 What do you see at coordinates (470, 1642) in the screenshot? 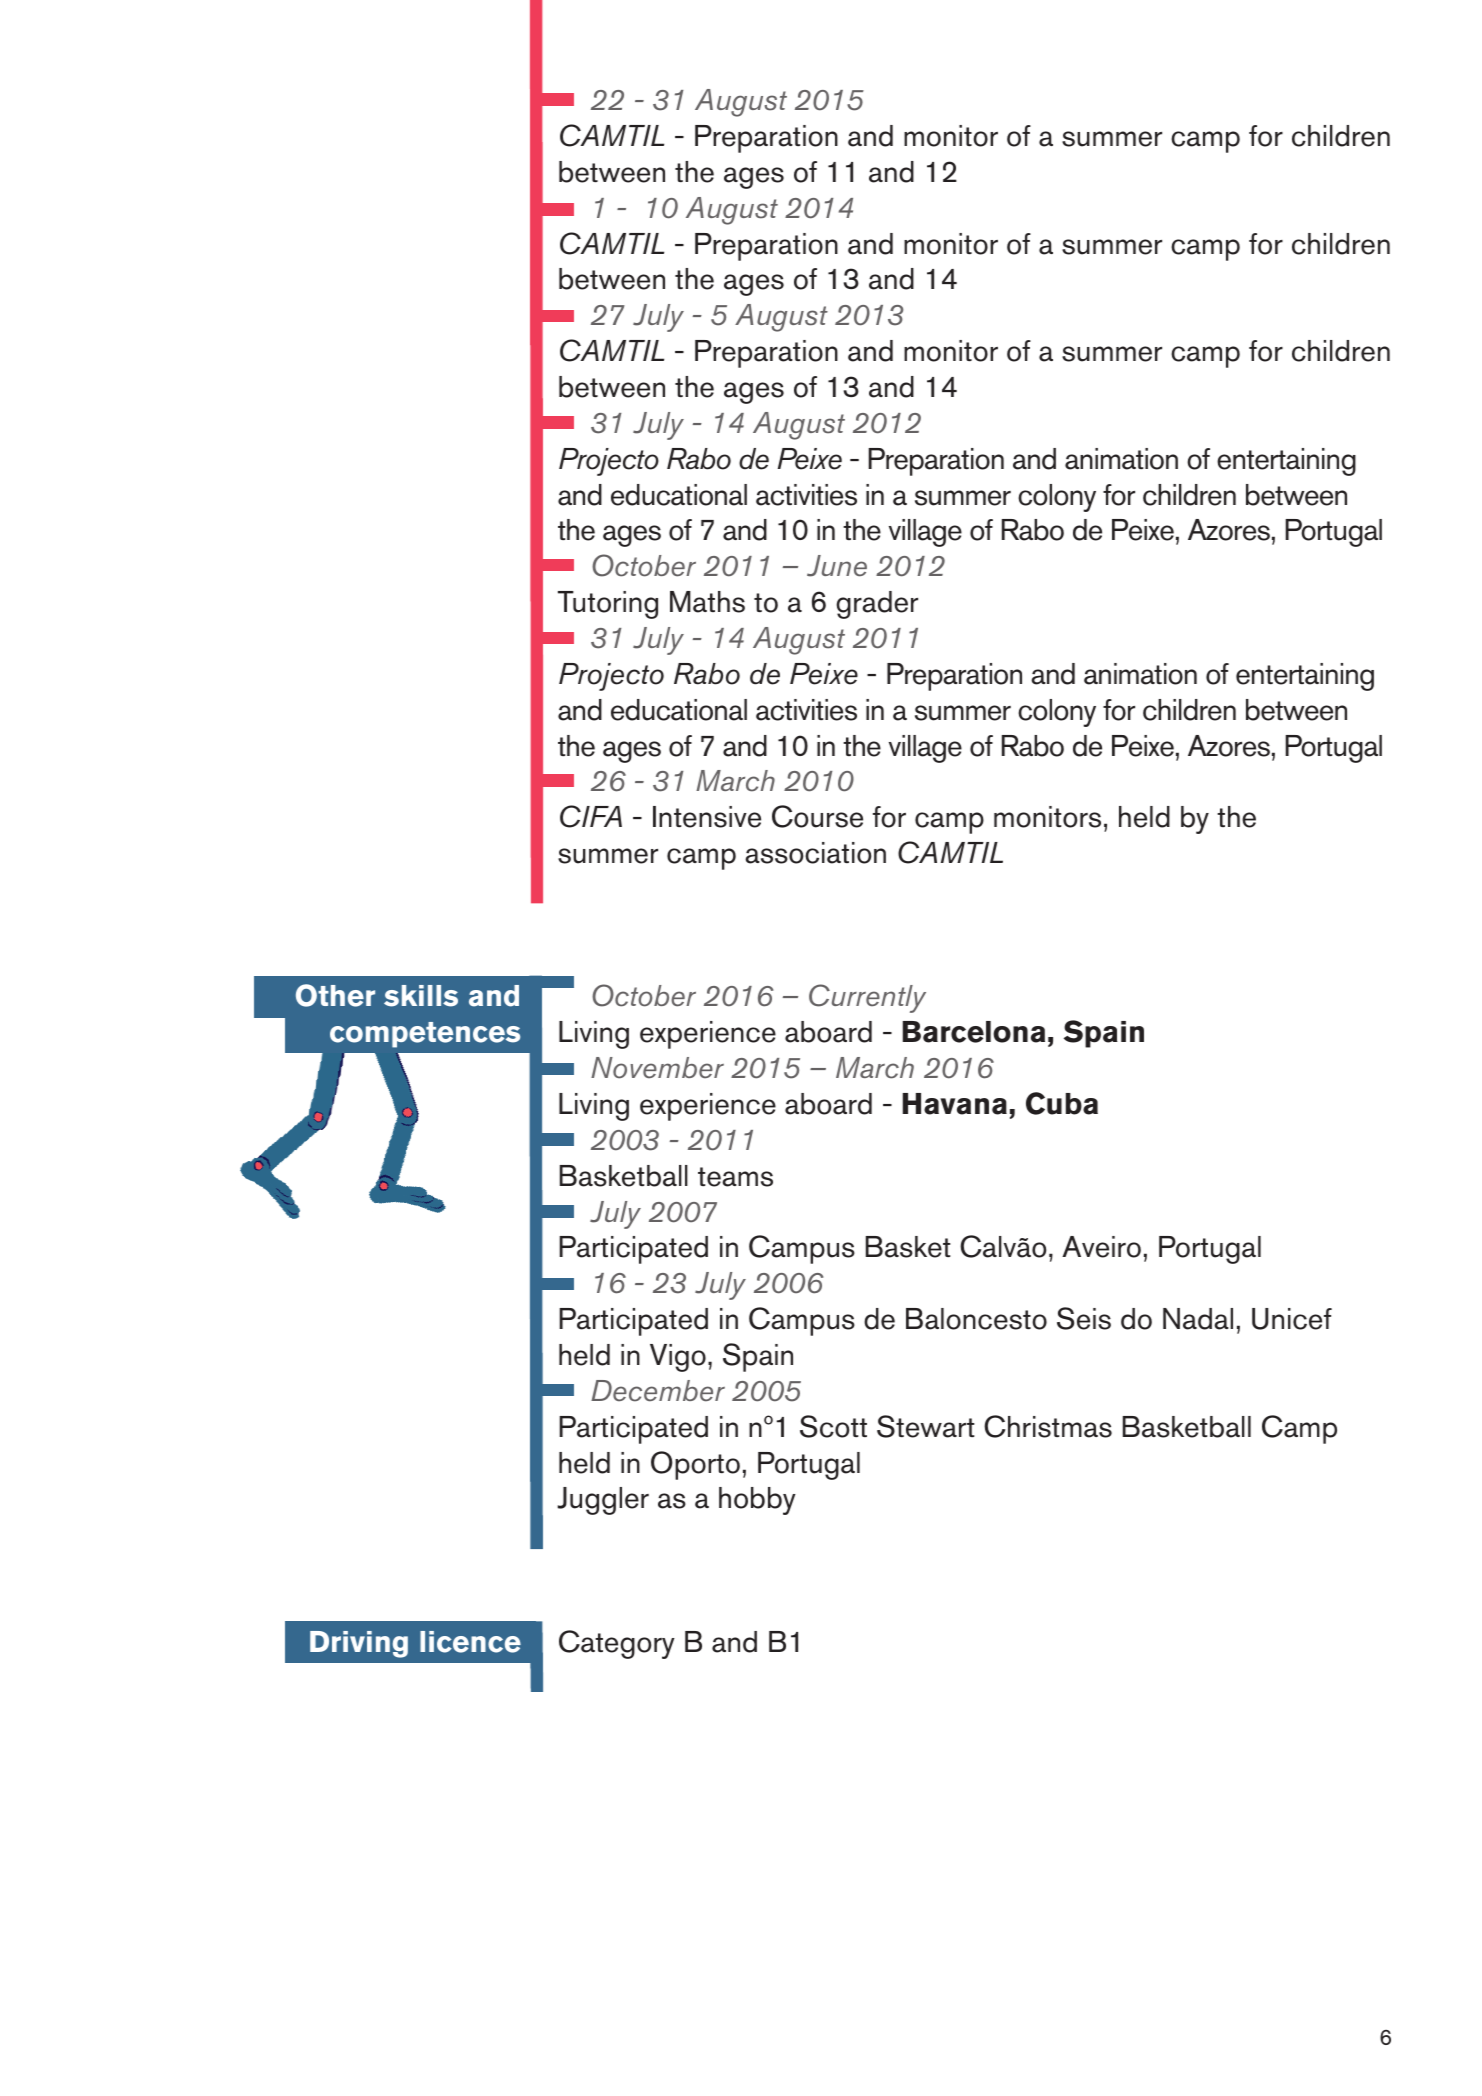
I see `licence` at bounding box center [470, 1642].
